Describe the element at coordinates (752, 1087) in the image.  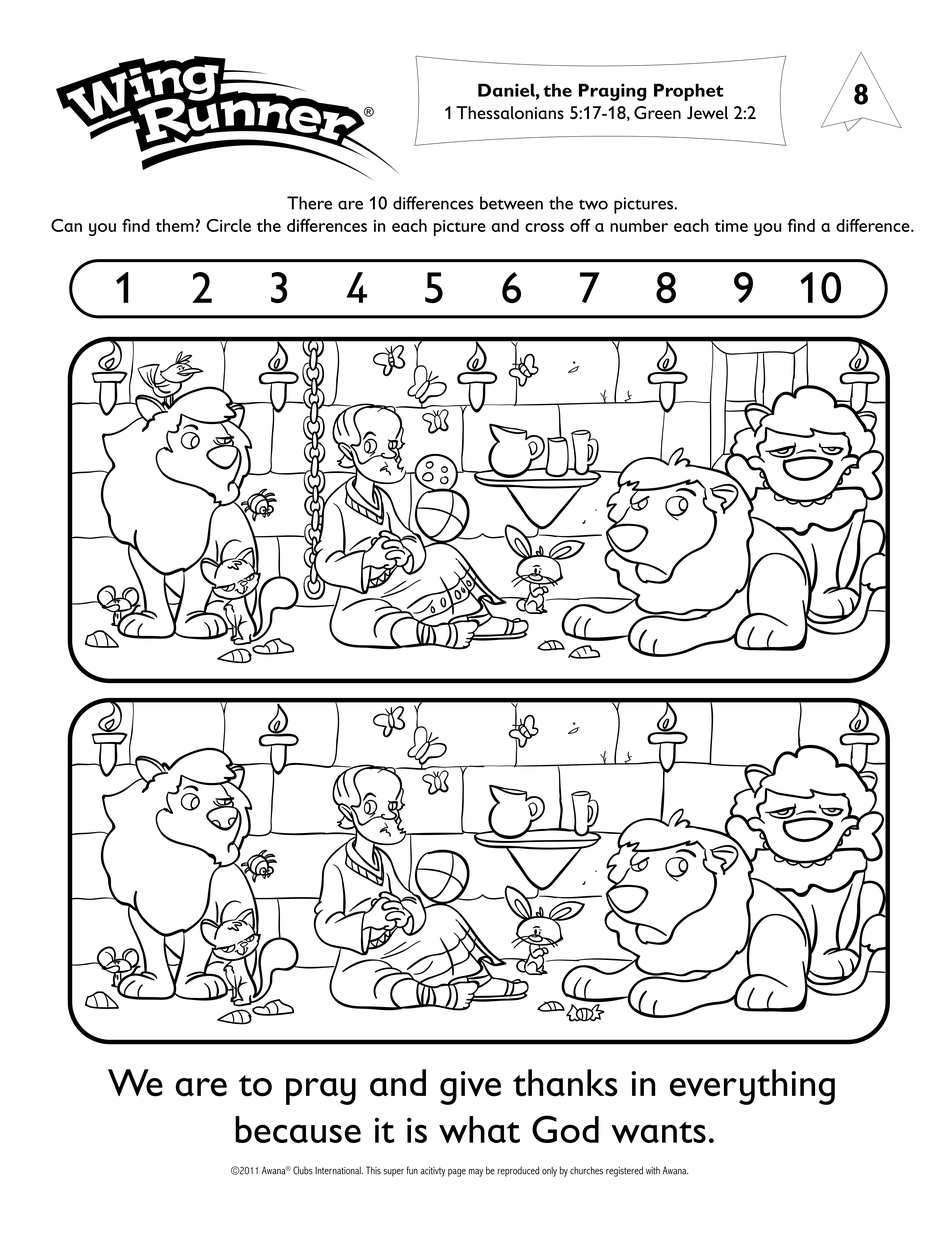
I see `everything` at that location.
